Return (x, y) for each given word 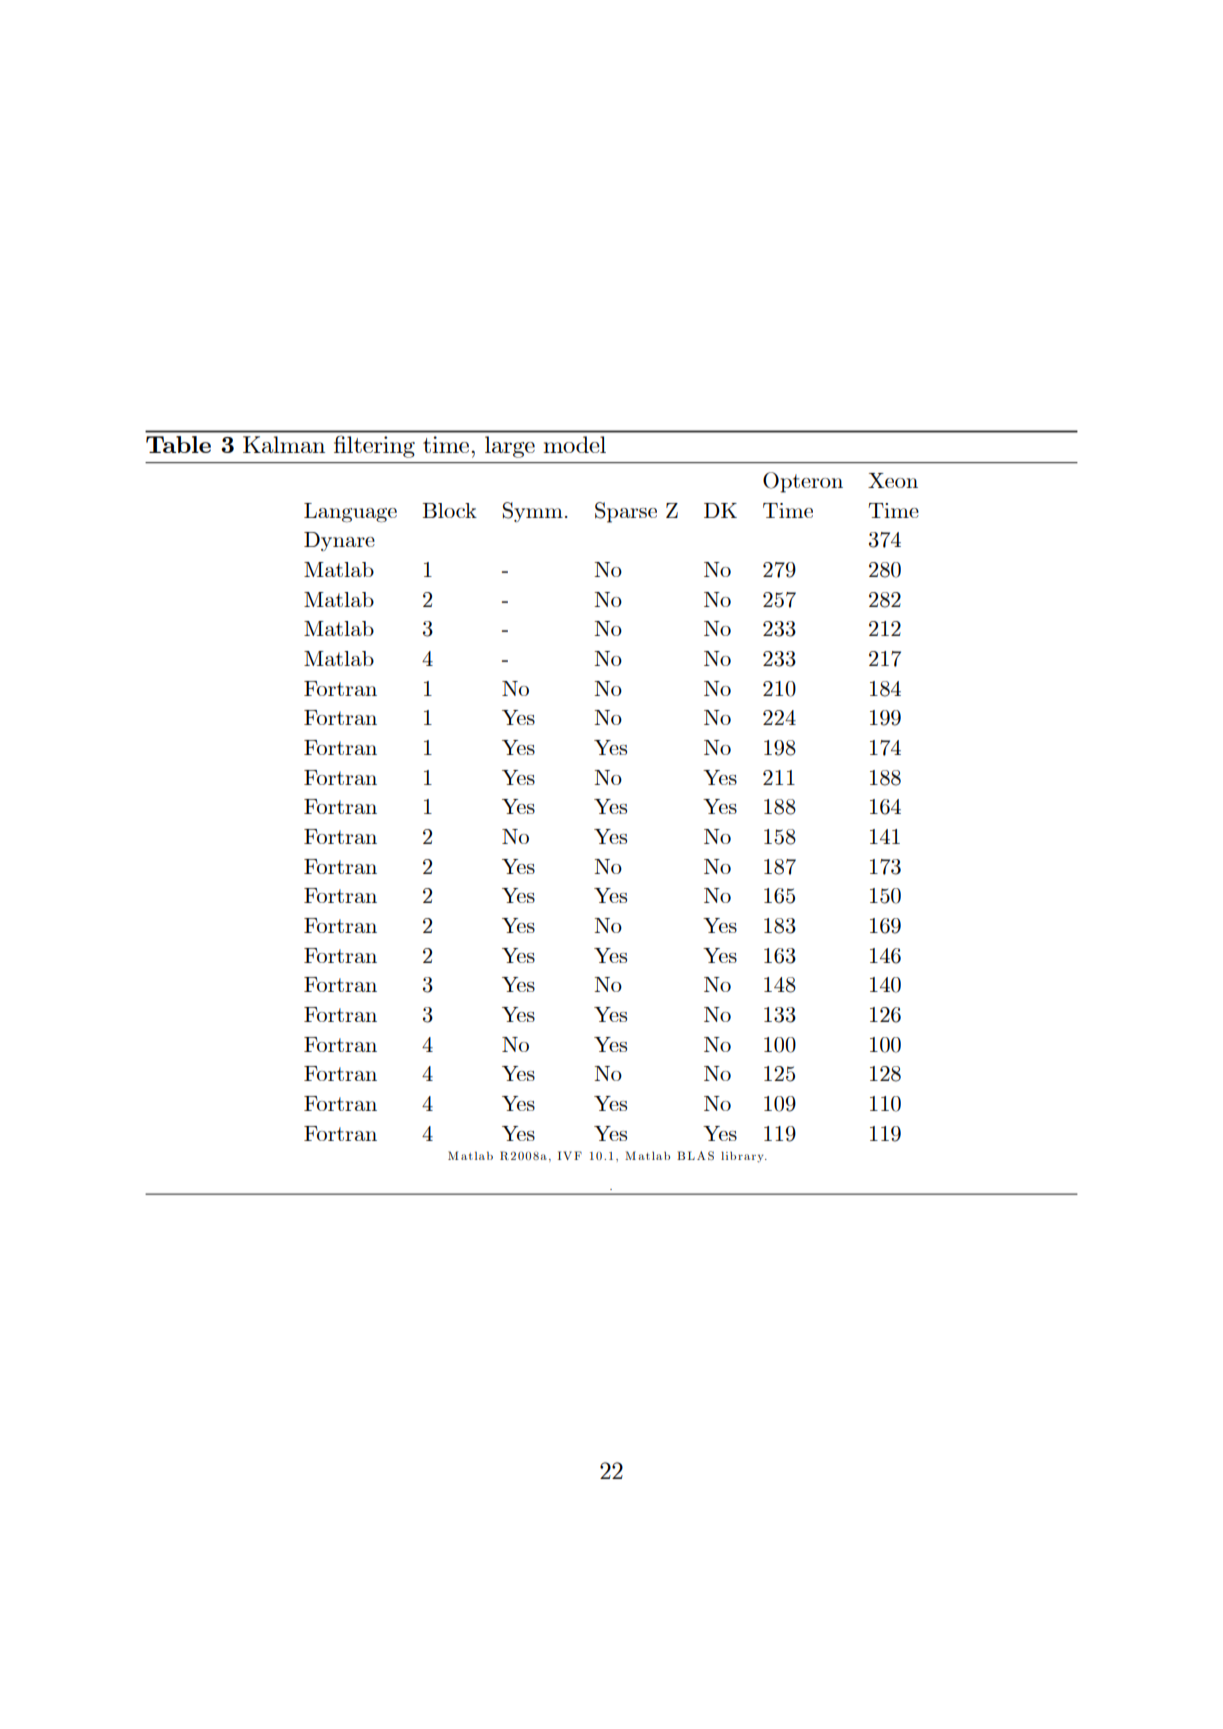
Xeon (893, 480)
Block (449, 510)
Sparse (626, 512)
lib (728, 1155)
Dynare (339, 541)
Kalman (284, 444)
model (574, 444)
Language (350, 513)
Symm (533, 512)
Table (178, 444)
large (510, 447)
